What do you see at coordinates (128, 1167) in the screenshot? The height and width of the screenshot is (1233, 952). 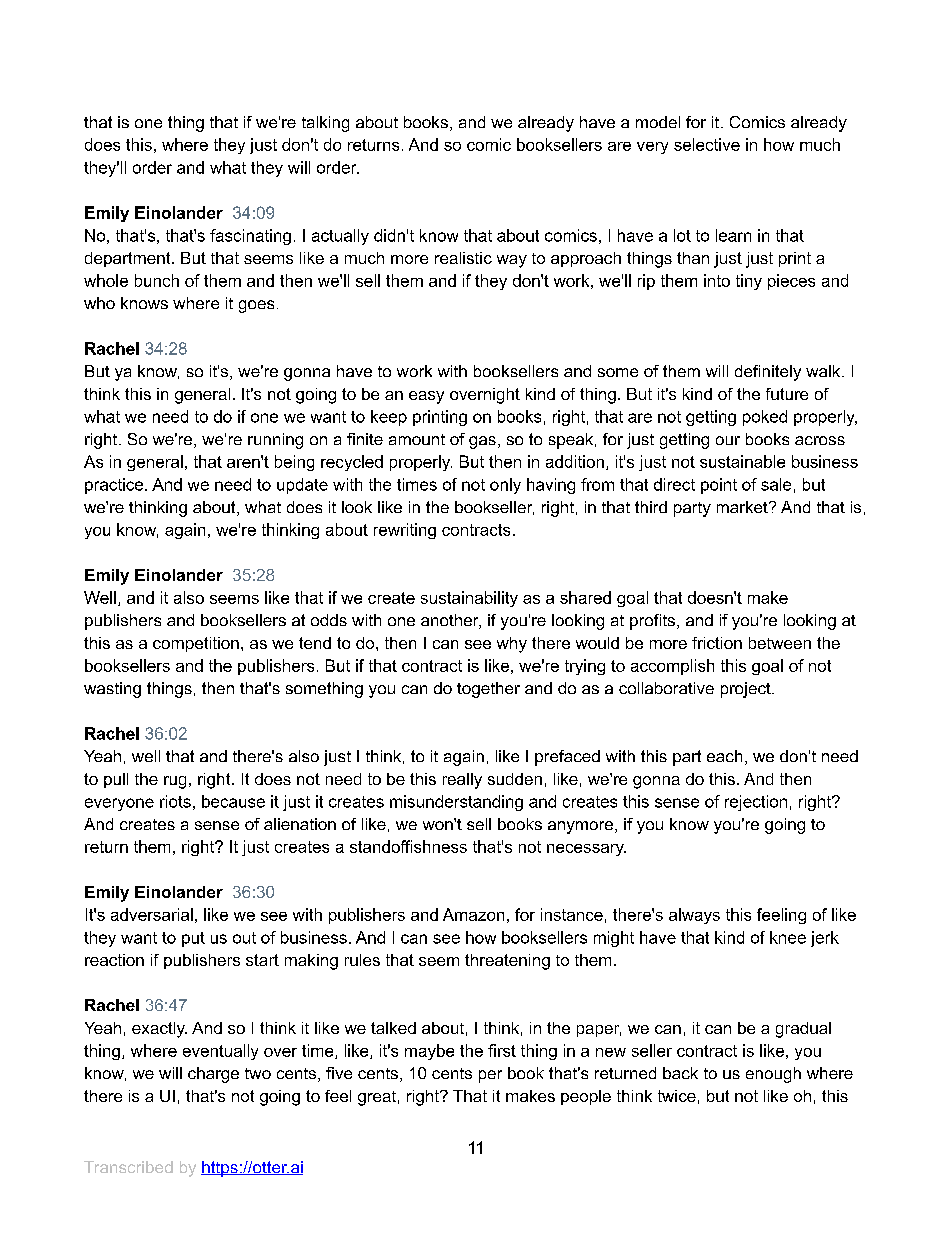 I see `Transcribed` at bounding box center [128, 1167].
